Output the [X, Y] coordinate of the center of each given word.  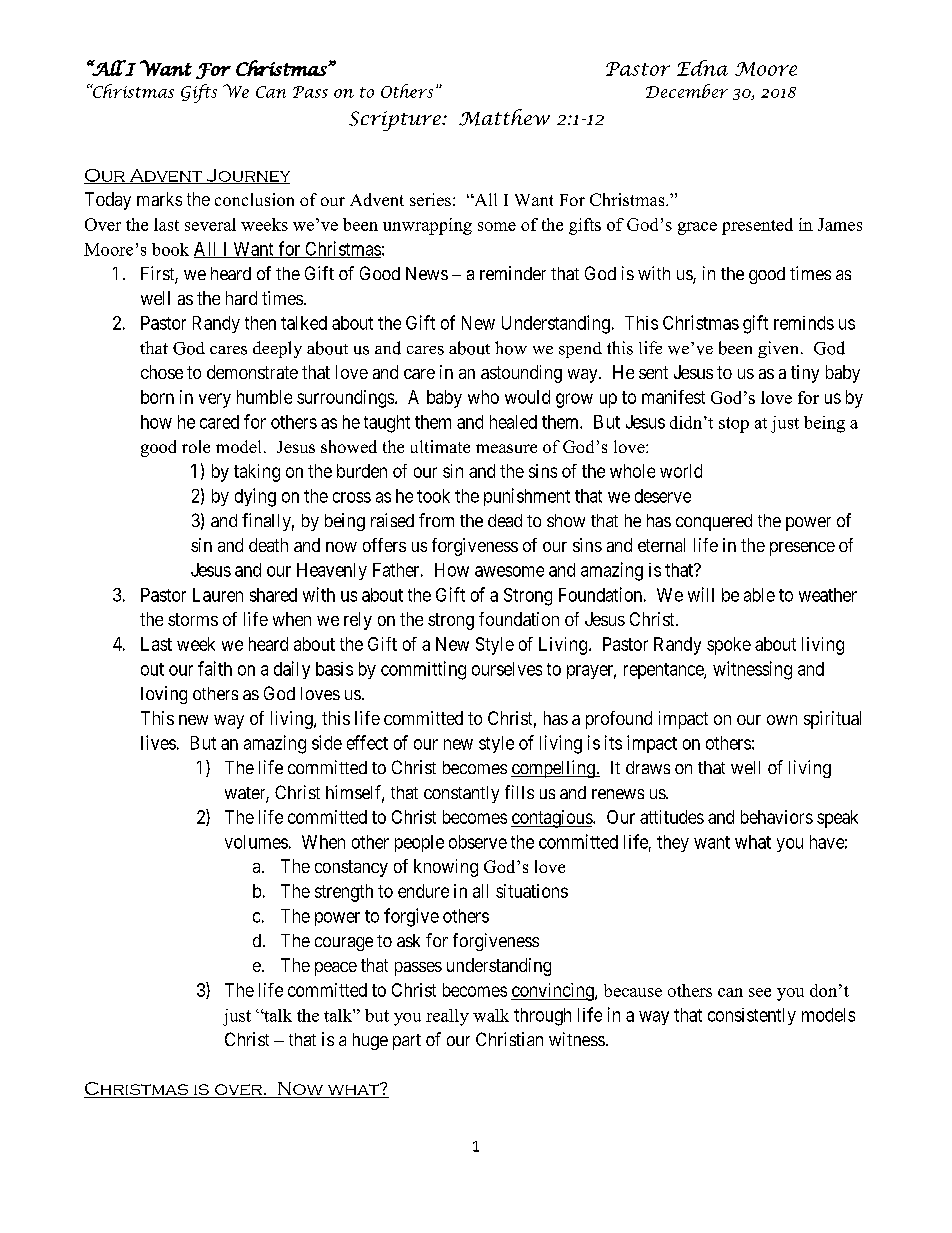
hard [241, 298]
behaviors [777, 817]
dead [505, 520]
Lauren [218, 595]
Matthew [504, 117]
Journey [247, 176]
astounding [521, 374]
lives [158, 742]
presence [802, 549]
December [687, 91]
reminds [804, 323]
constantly [461, 794]
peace [336, 969]
